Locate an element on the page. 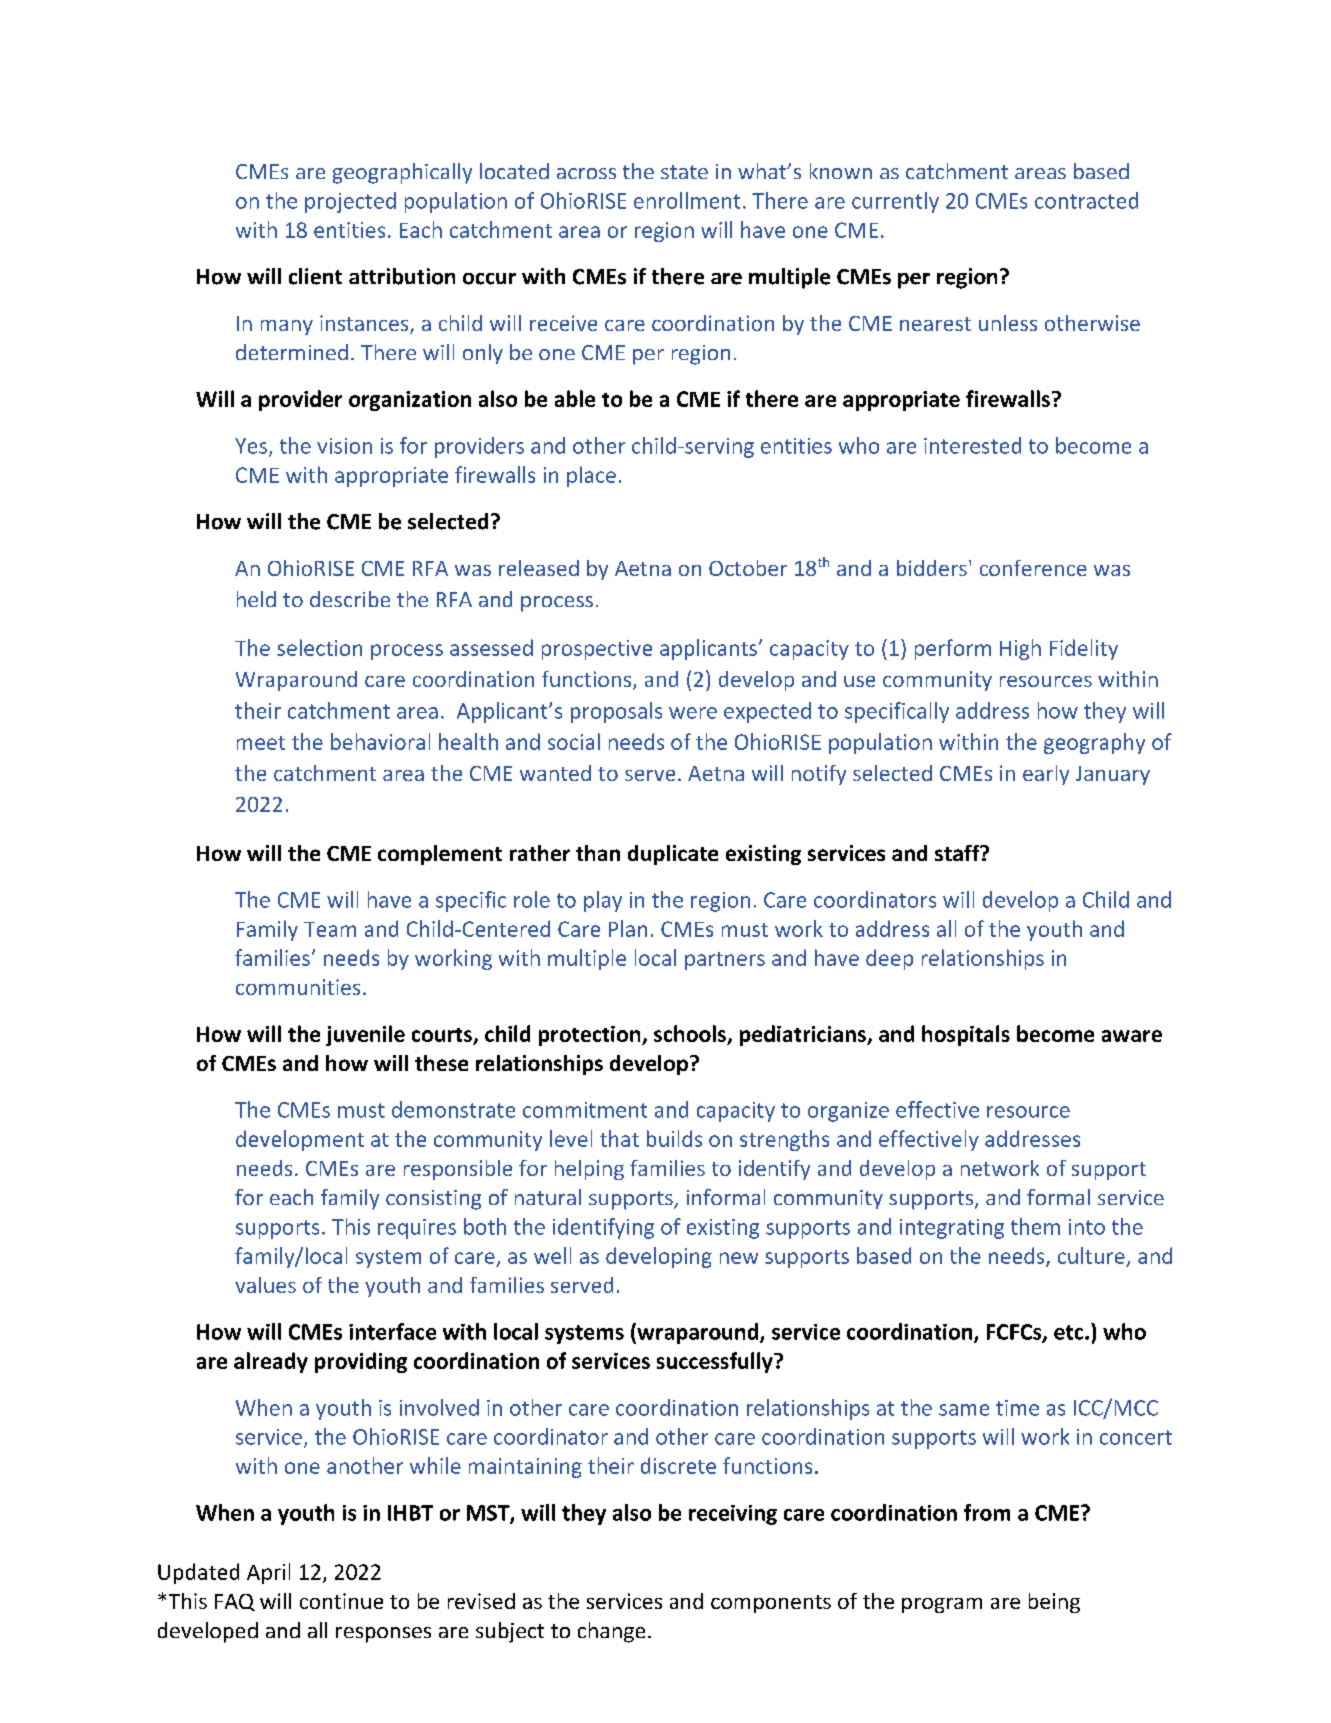  Team is located at coordinates (330, 929).
